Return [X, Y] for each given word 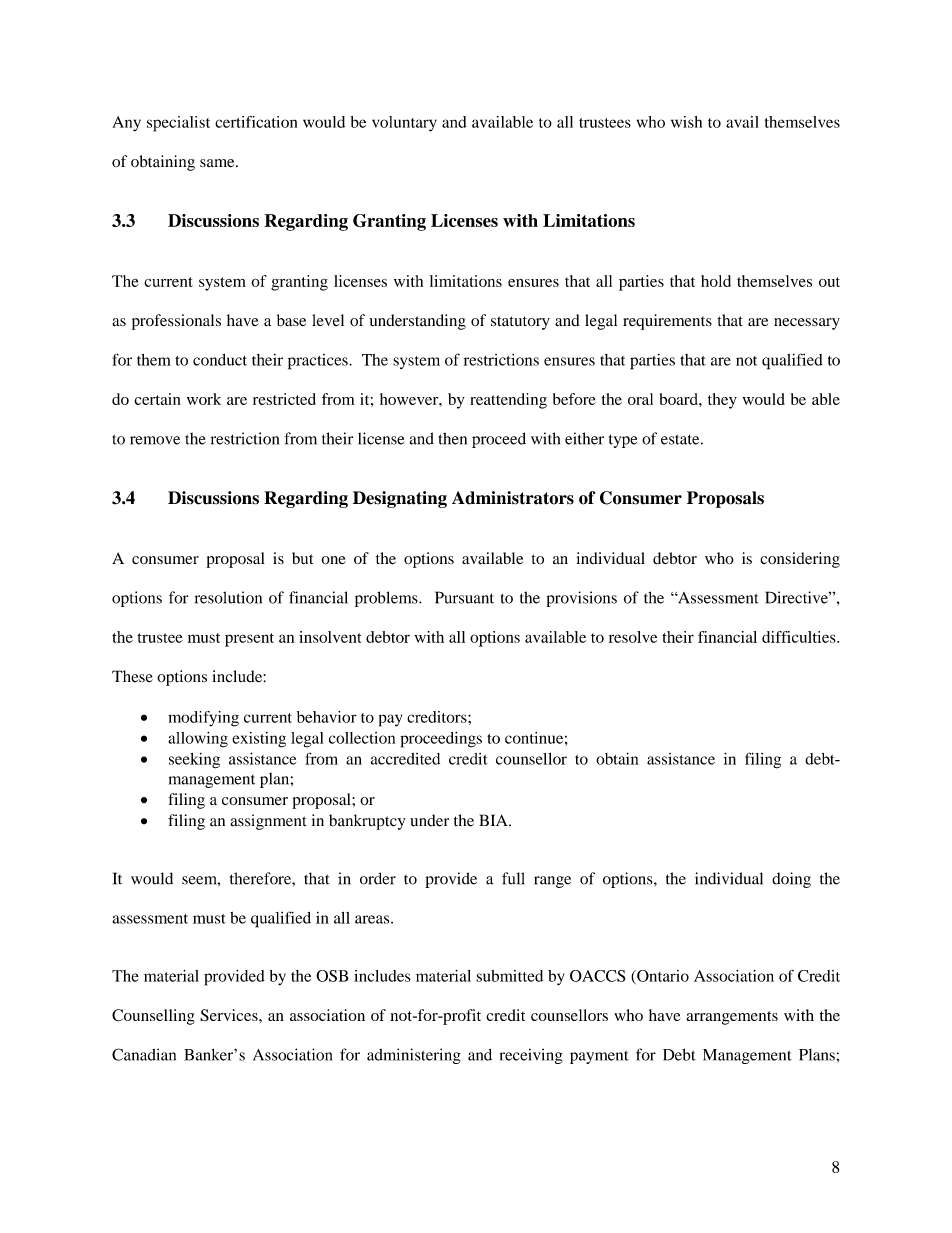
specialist [178, 124]
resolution [228, 597]
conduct [220, 360]
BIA [494, 820]
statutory [520, 323]
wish [686, 122]
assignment [268, 822]
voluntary [404, 124]
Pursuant [464, 597]
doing [791, 880]
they [722, 401]
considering [800, 560]
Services [230, 1015]
